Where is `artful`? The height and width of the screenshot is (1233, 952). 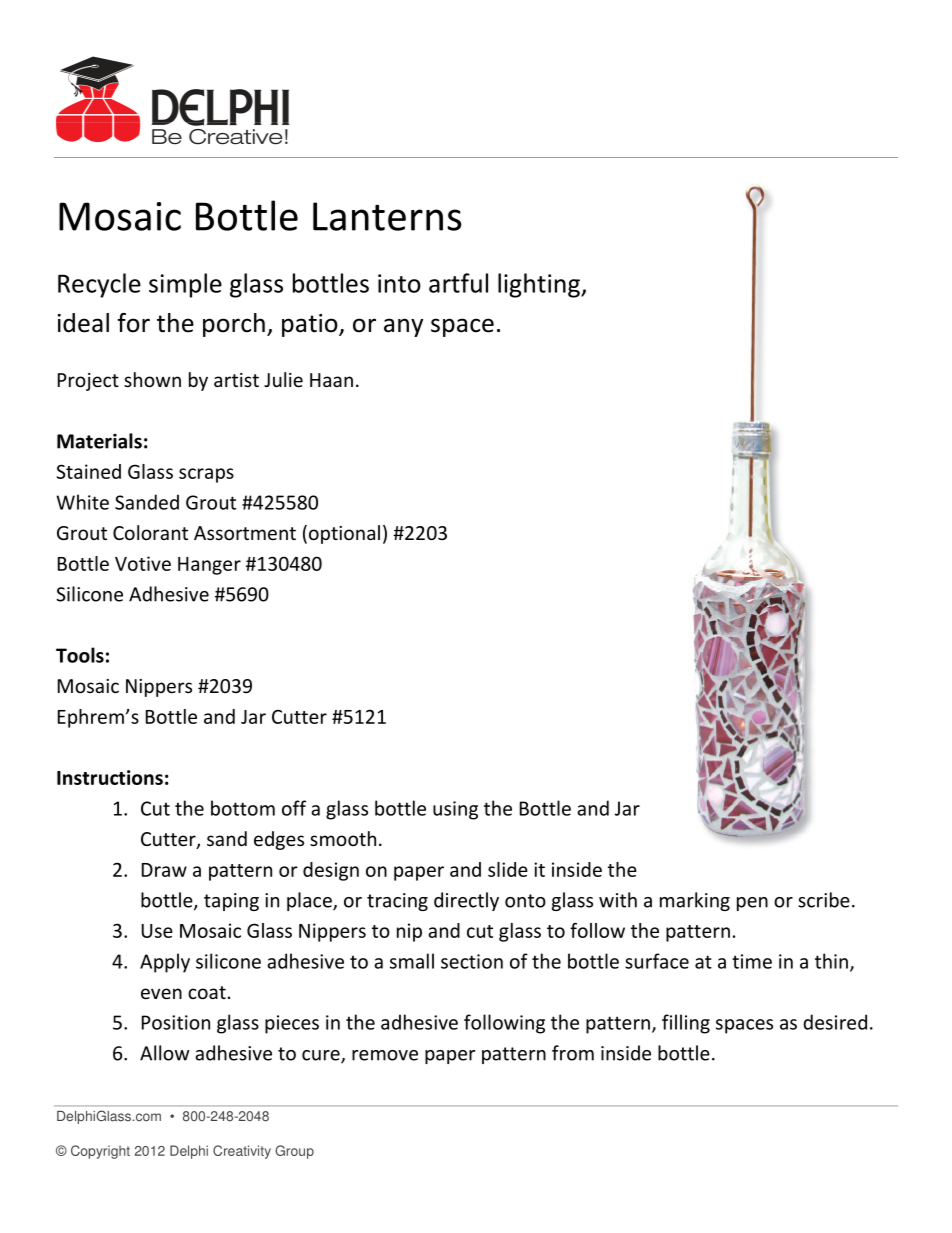
artful is located at coordinates (458, 283).
